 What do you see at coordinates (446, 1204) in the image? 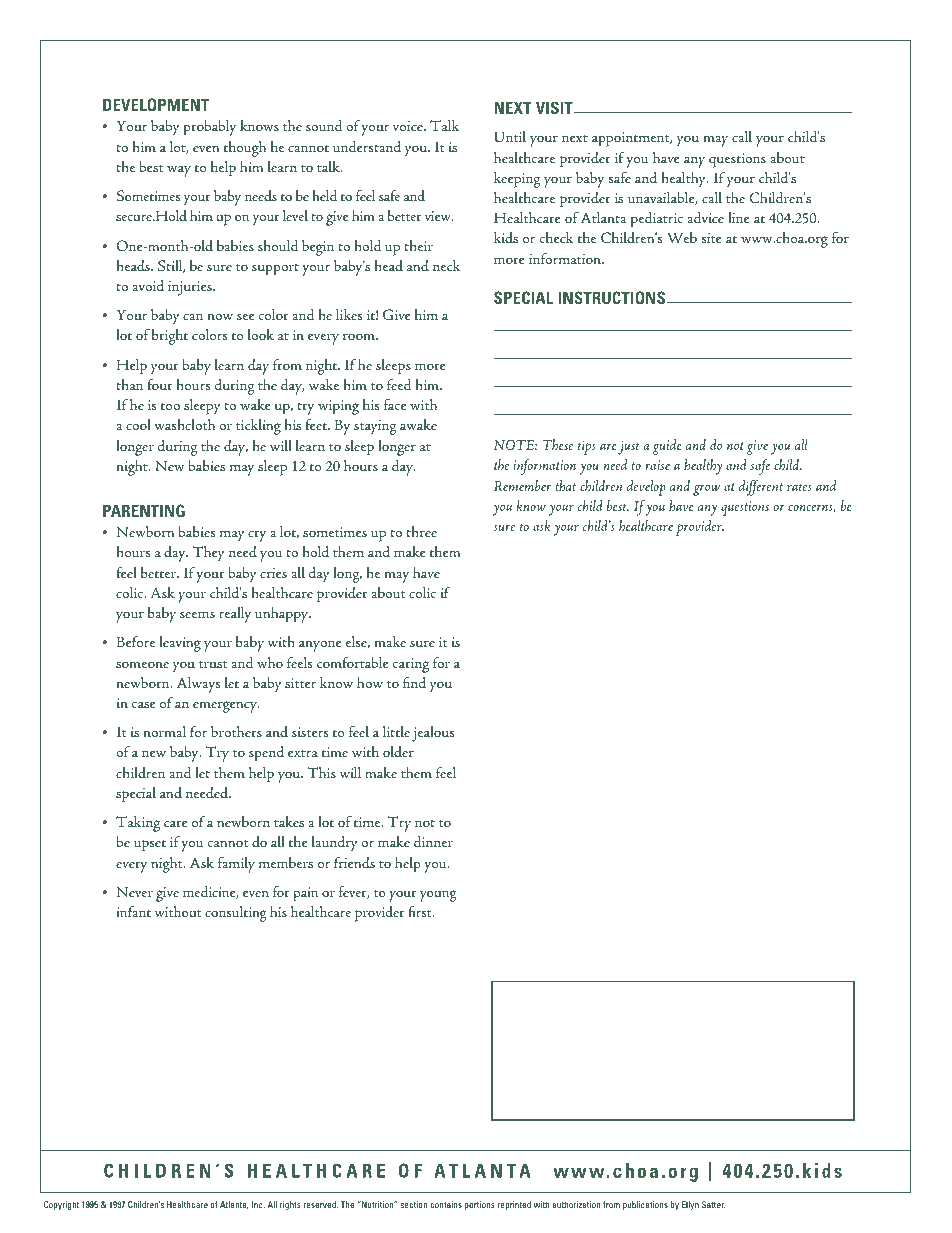
I see `contains` at bounding box center [446, 1204].
